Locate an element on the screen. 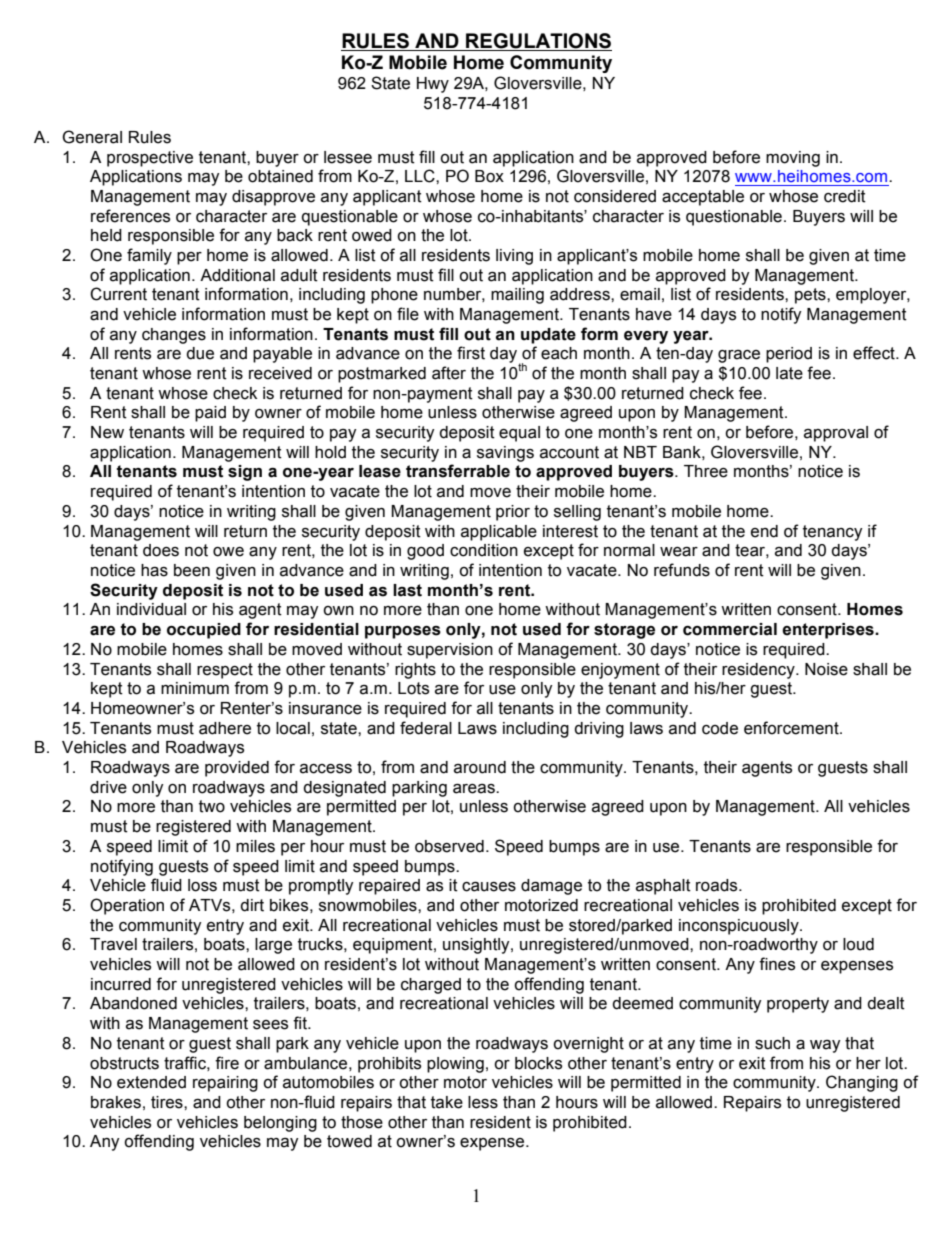 Image resolution: width=952 pixels, height=1233 pixels. Hwy is located at coordinates (433, 85).
